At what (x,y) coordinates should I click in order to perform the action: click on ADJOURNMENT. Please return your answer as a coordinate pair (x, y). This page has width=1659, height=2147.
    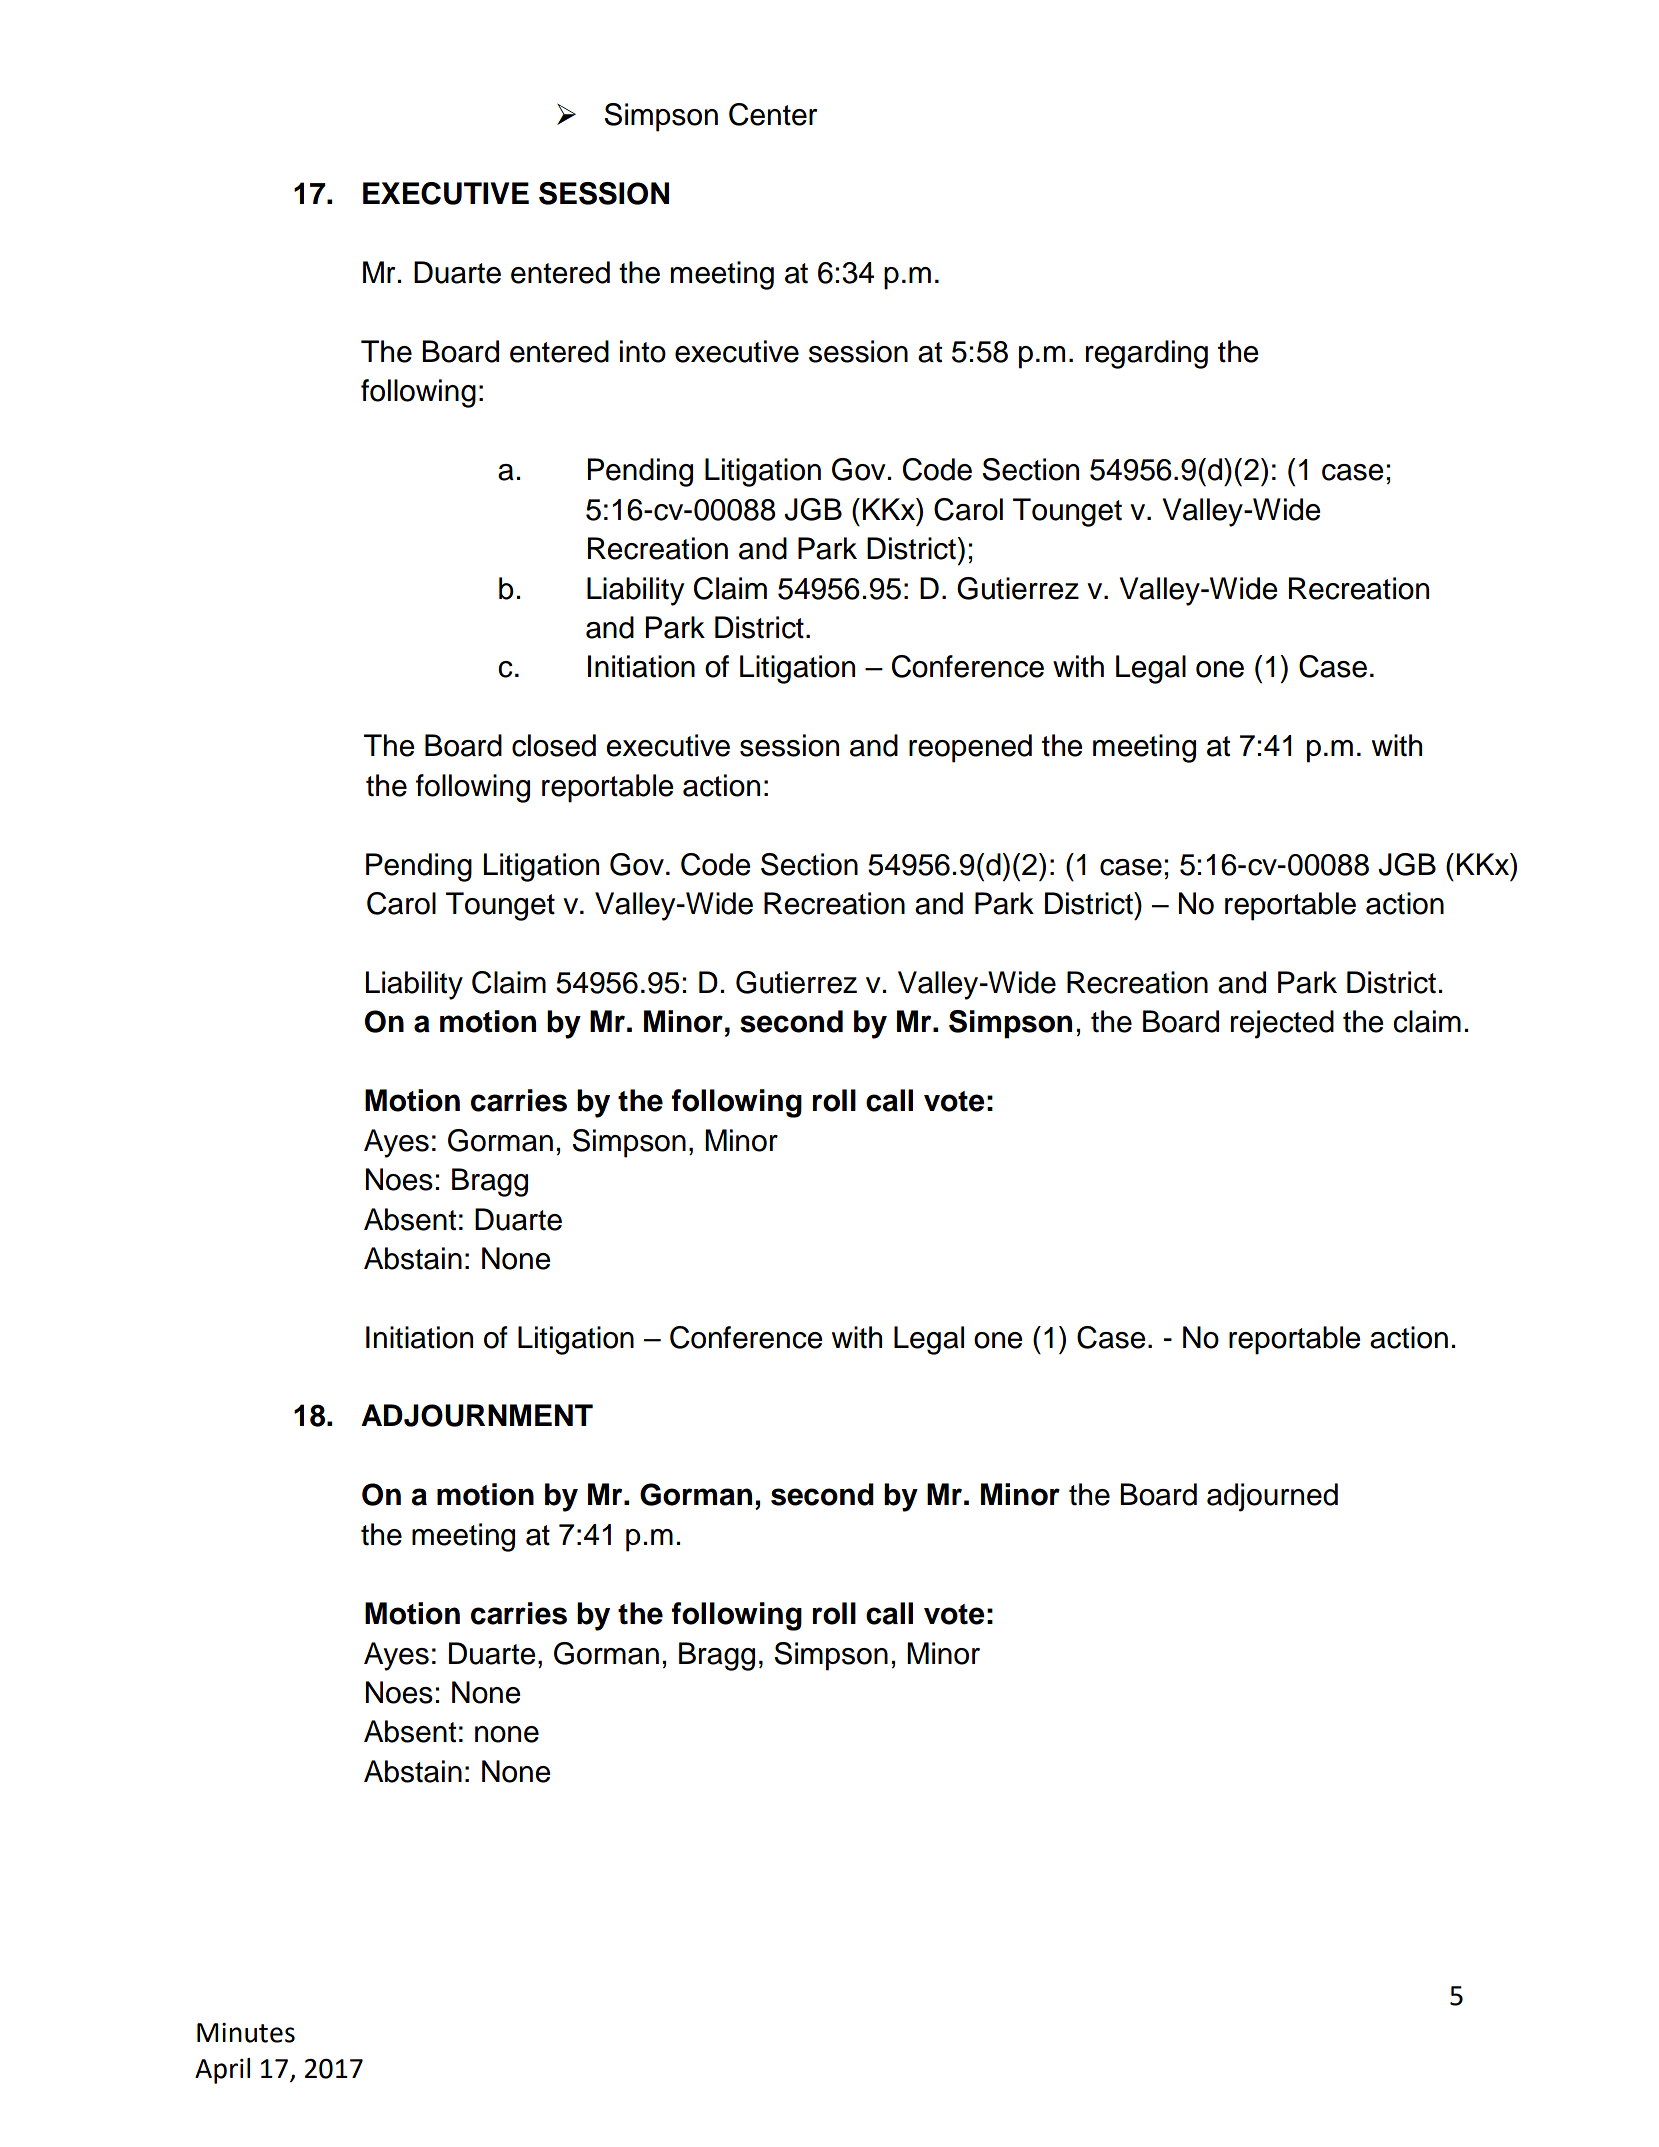
    Looking at the image, I should click on (477, 1415).
